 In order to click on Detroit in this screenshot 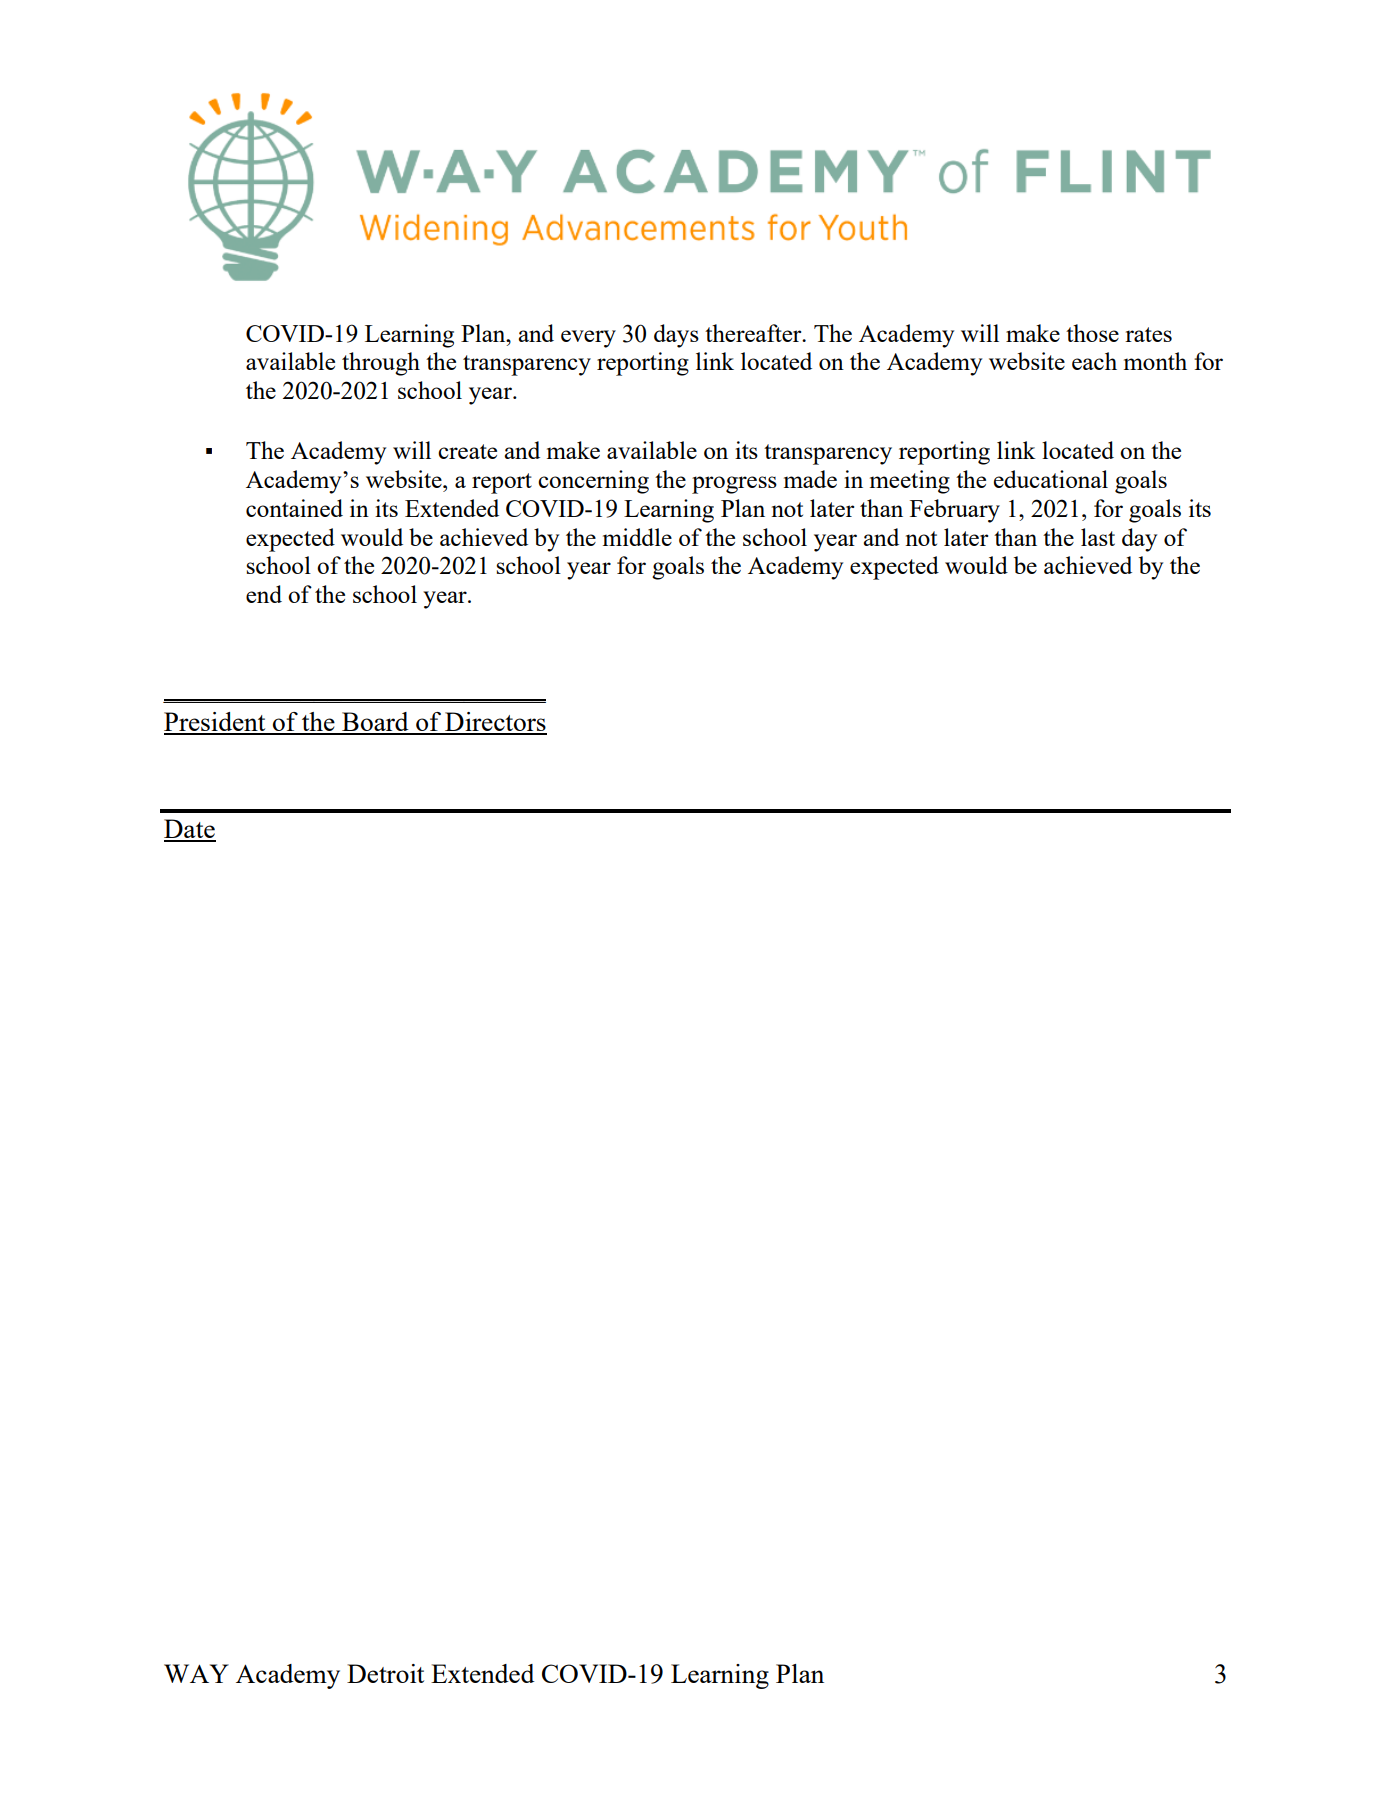, I will do `click(385, 1673)`.
